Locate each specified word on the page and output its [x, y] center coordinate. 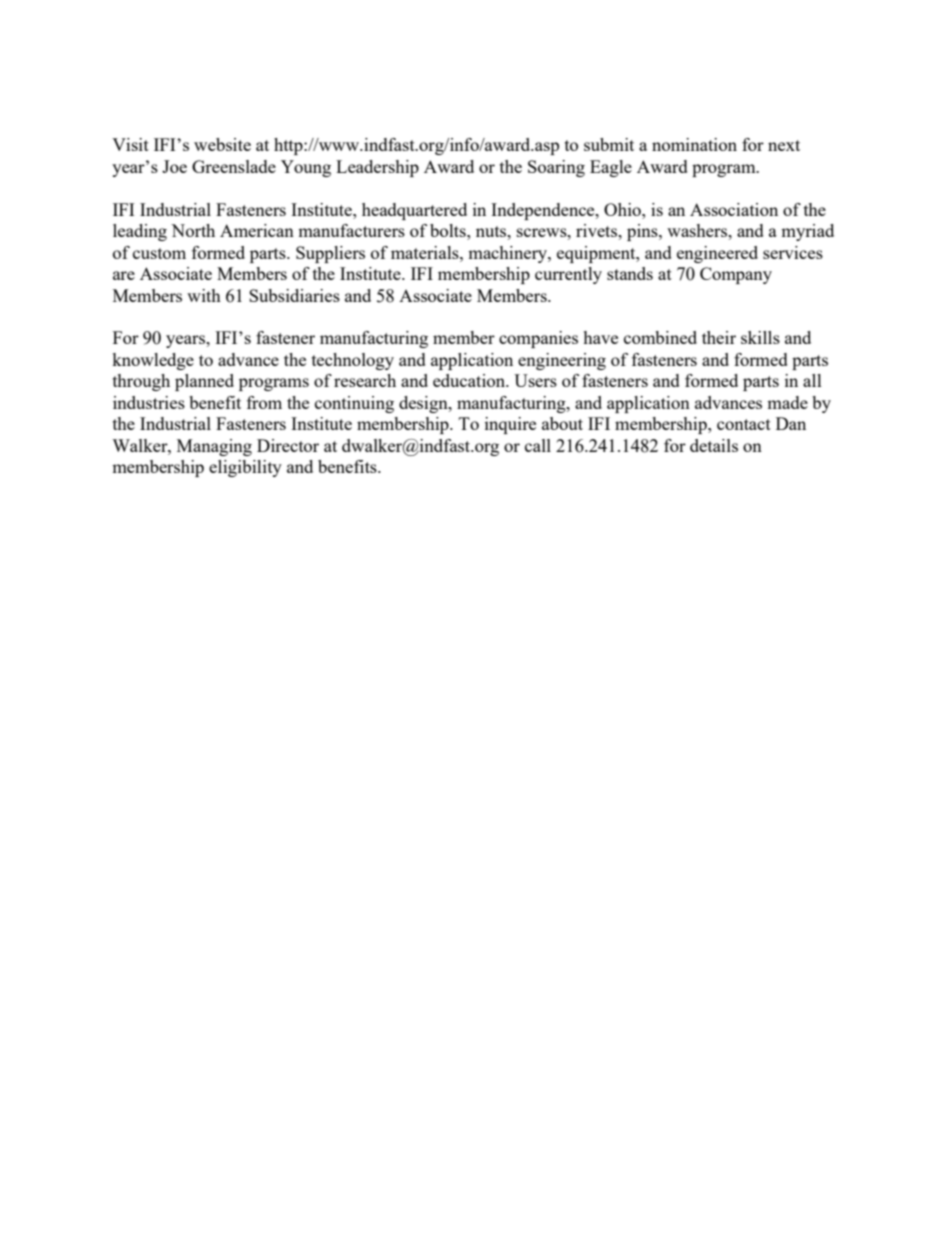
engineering [562, 361]
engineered [717, 254]
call [538, 445]
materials [426, 252]
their [719, 337]
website [222, 144]
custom [159, 253]
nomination [694, 144]
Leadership [377, 168]
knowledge [153, 361]
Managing [214, 447]
